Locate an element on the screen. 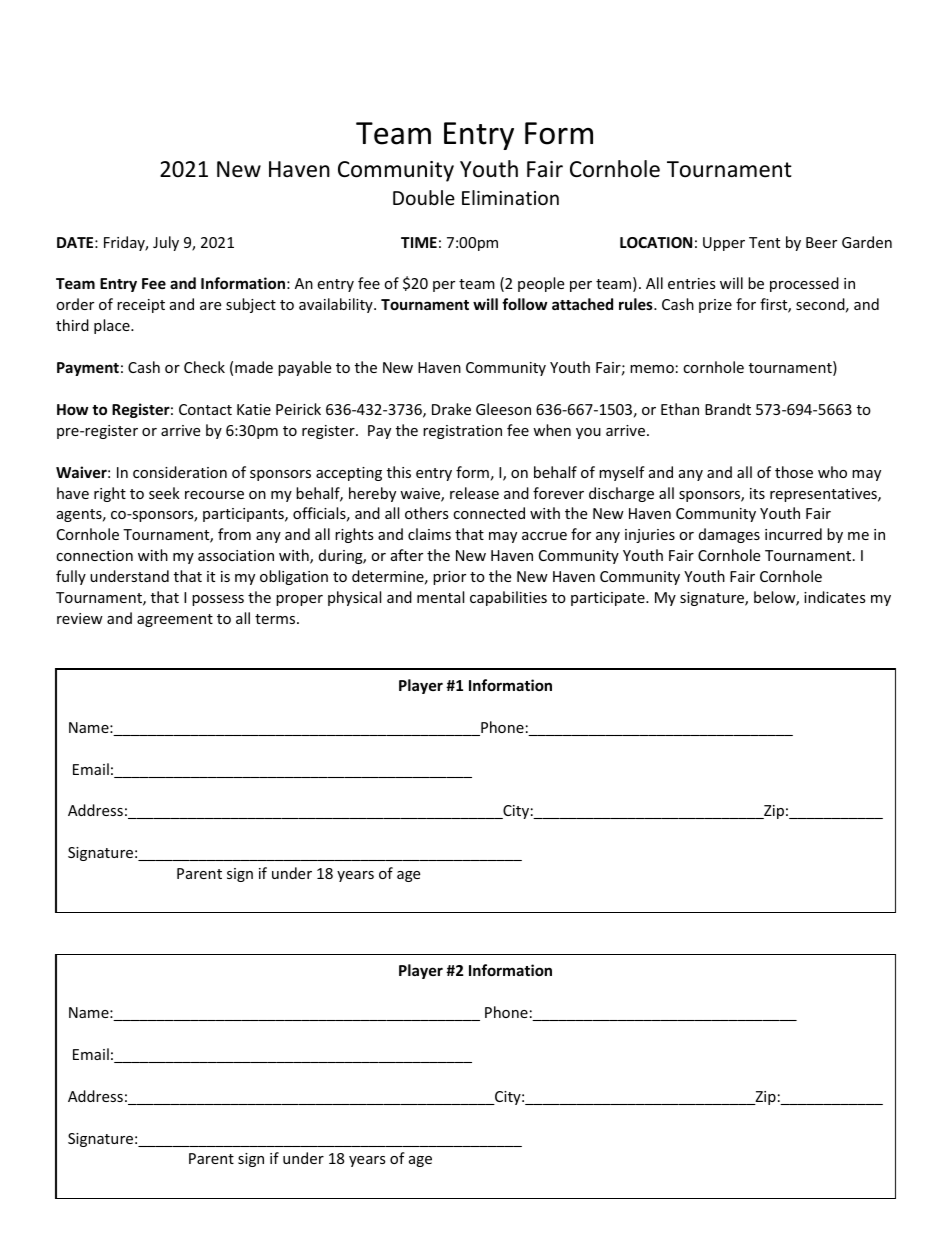 The height and width of the screenshot is (1233, 952). Elimination is located at coordinates (510, 197).
